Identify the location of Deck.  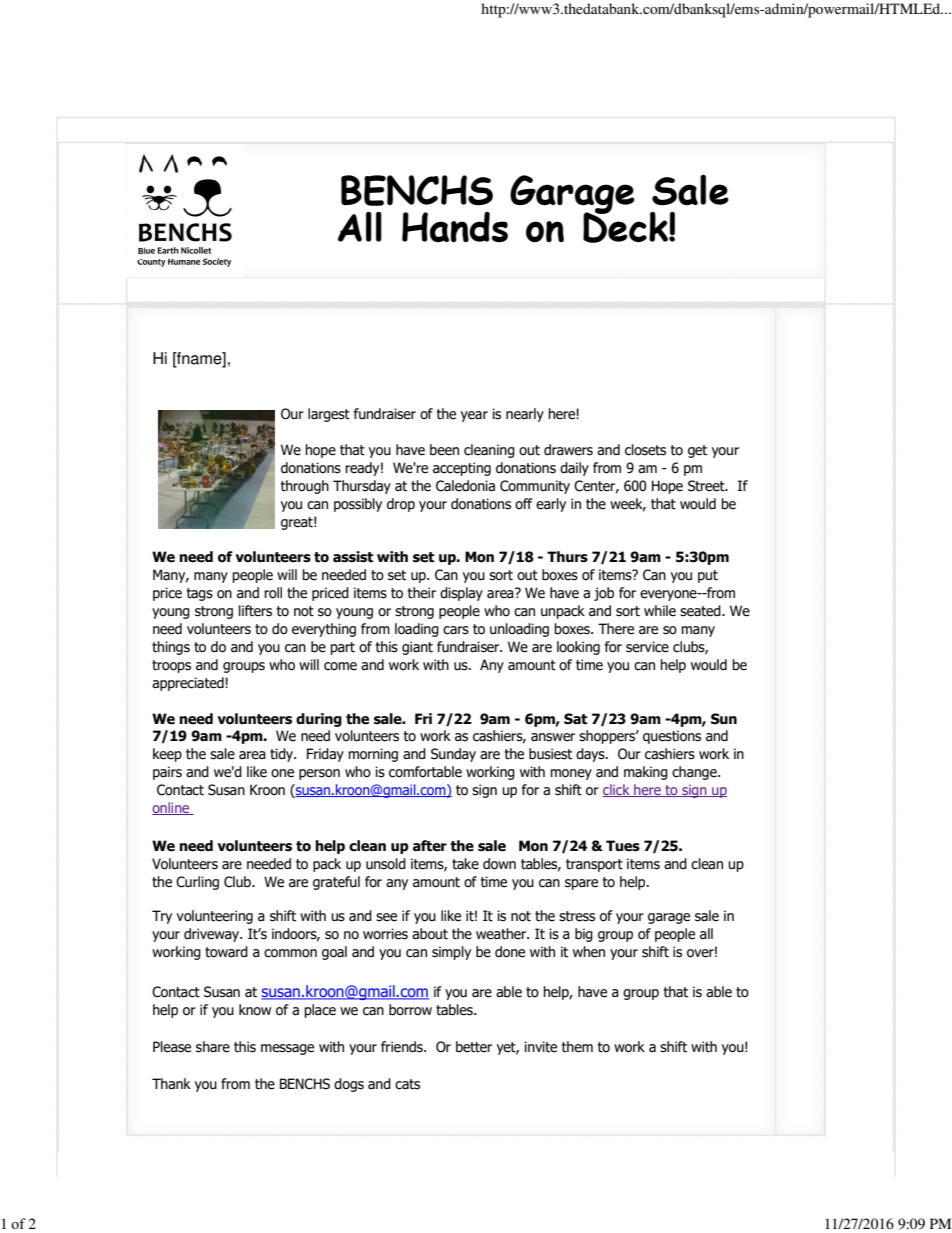
(626, 226).
